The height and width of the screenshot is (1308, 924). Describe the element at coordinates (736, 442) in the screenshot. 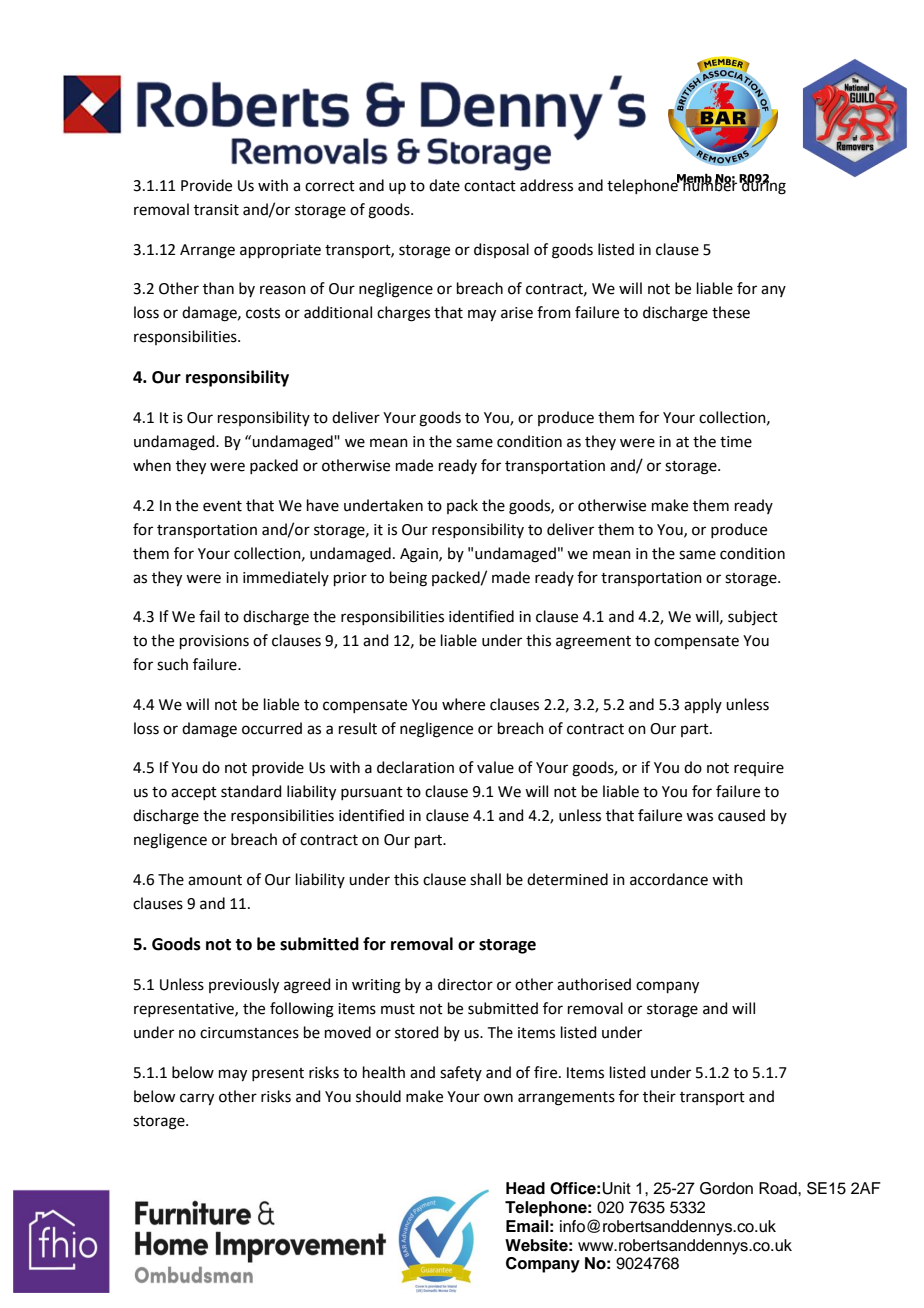

I see `time` at that location.
